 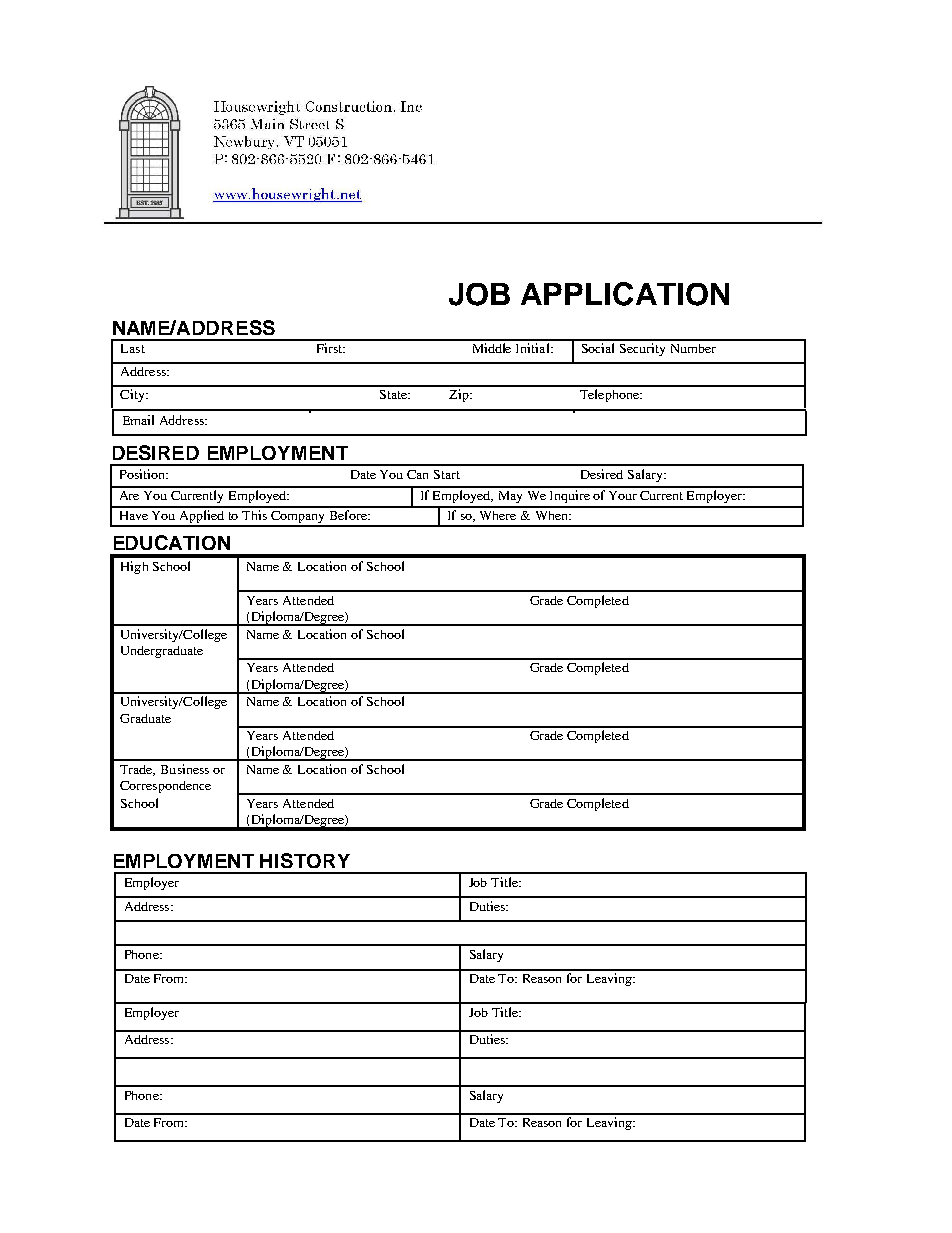 I want to click on APPLICATION, so click(x=625, y=294).
